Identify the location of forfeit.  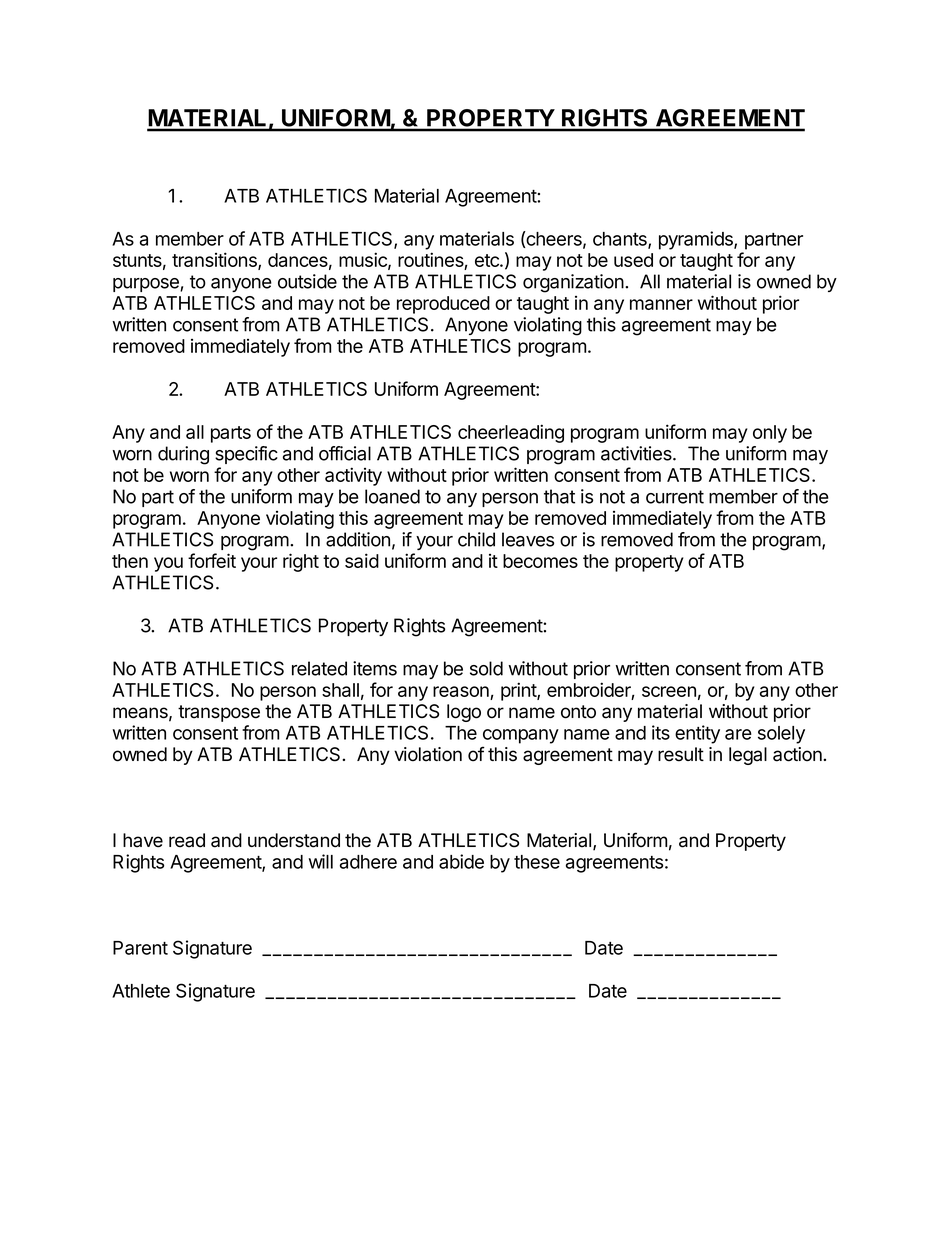
(212, 560).
